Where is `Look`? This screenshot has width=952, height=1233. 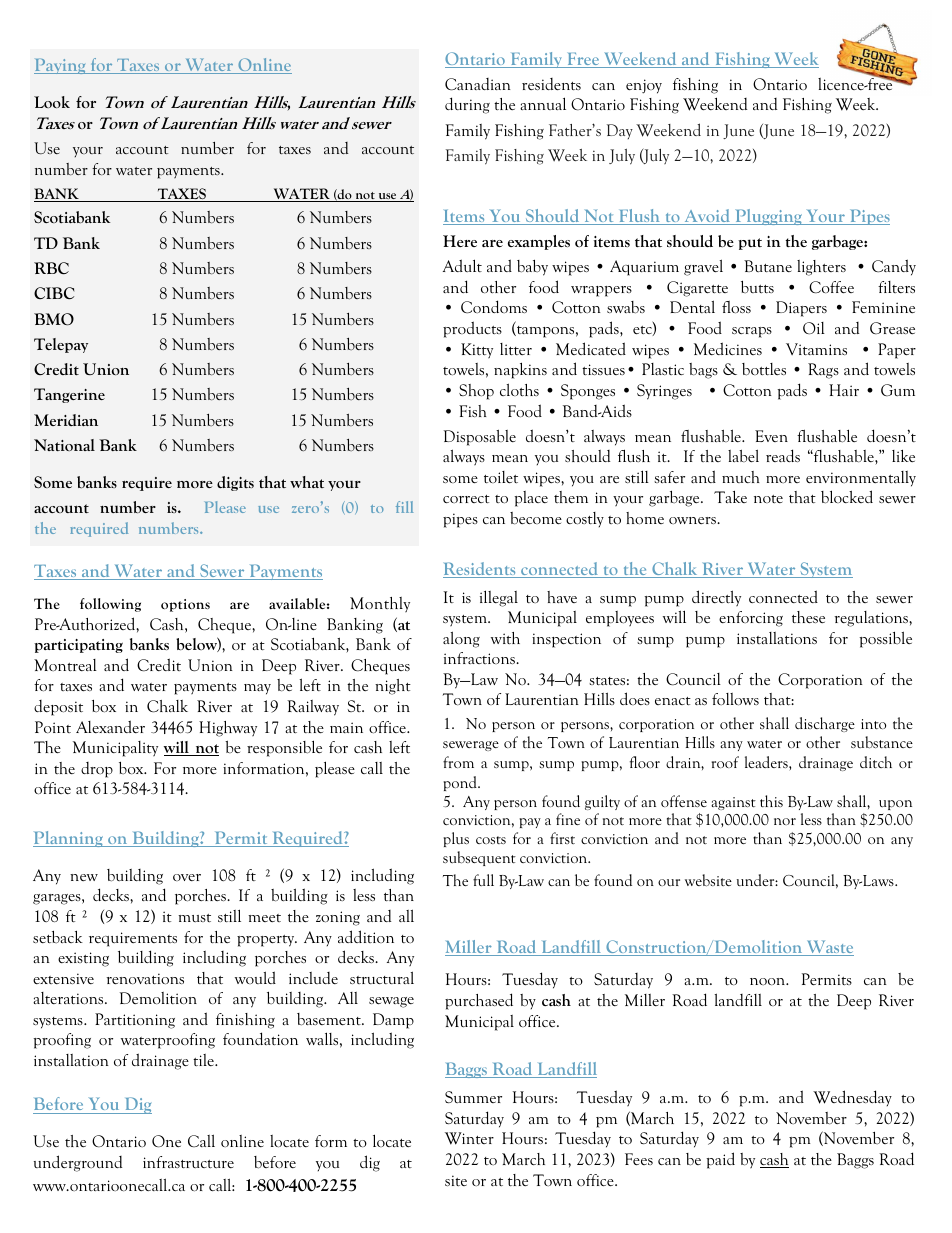
Look is located at coordinates (52, 102).
